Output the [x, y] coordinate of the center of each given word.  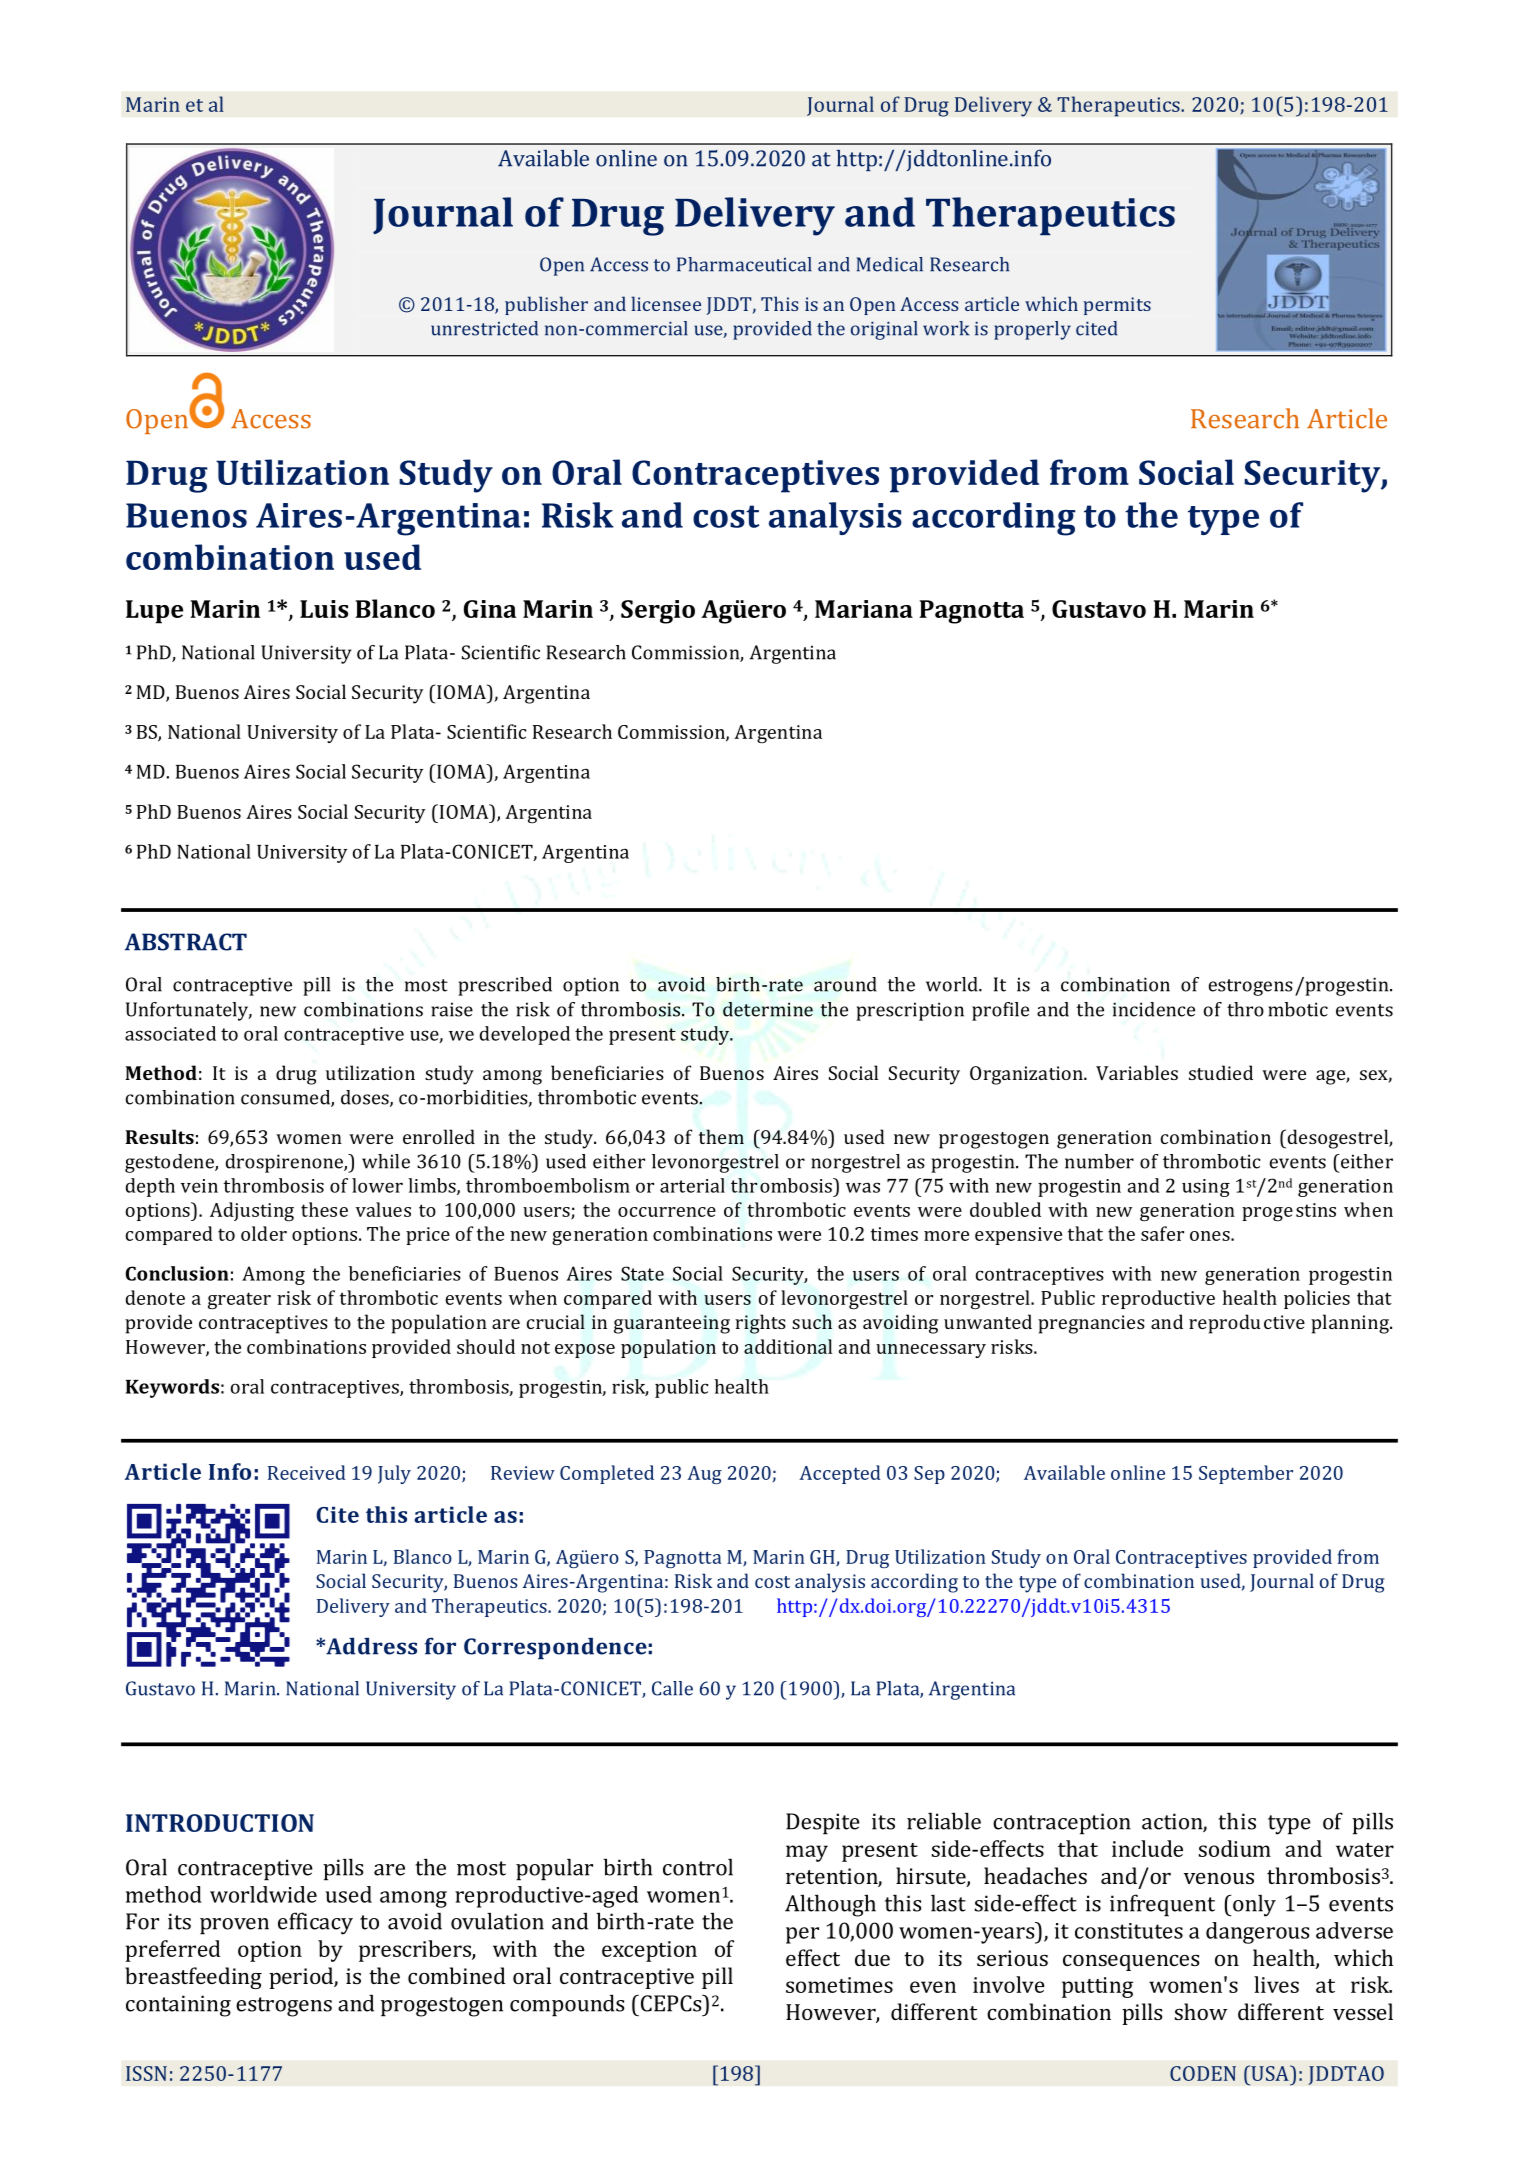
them [721, 1136]
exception [649, 1951]
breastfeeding [193, 1978]
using [1206, 1188]
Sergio [658, 612]
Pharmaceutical [744, 264]
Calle [672, 1688]
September [1246, 1474]
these [324, 1209]
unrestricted [484, 328]
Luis [324, 609]
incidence [1154, 1009]
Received [307, 1472]
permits [1117, 306]
